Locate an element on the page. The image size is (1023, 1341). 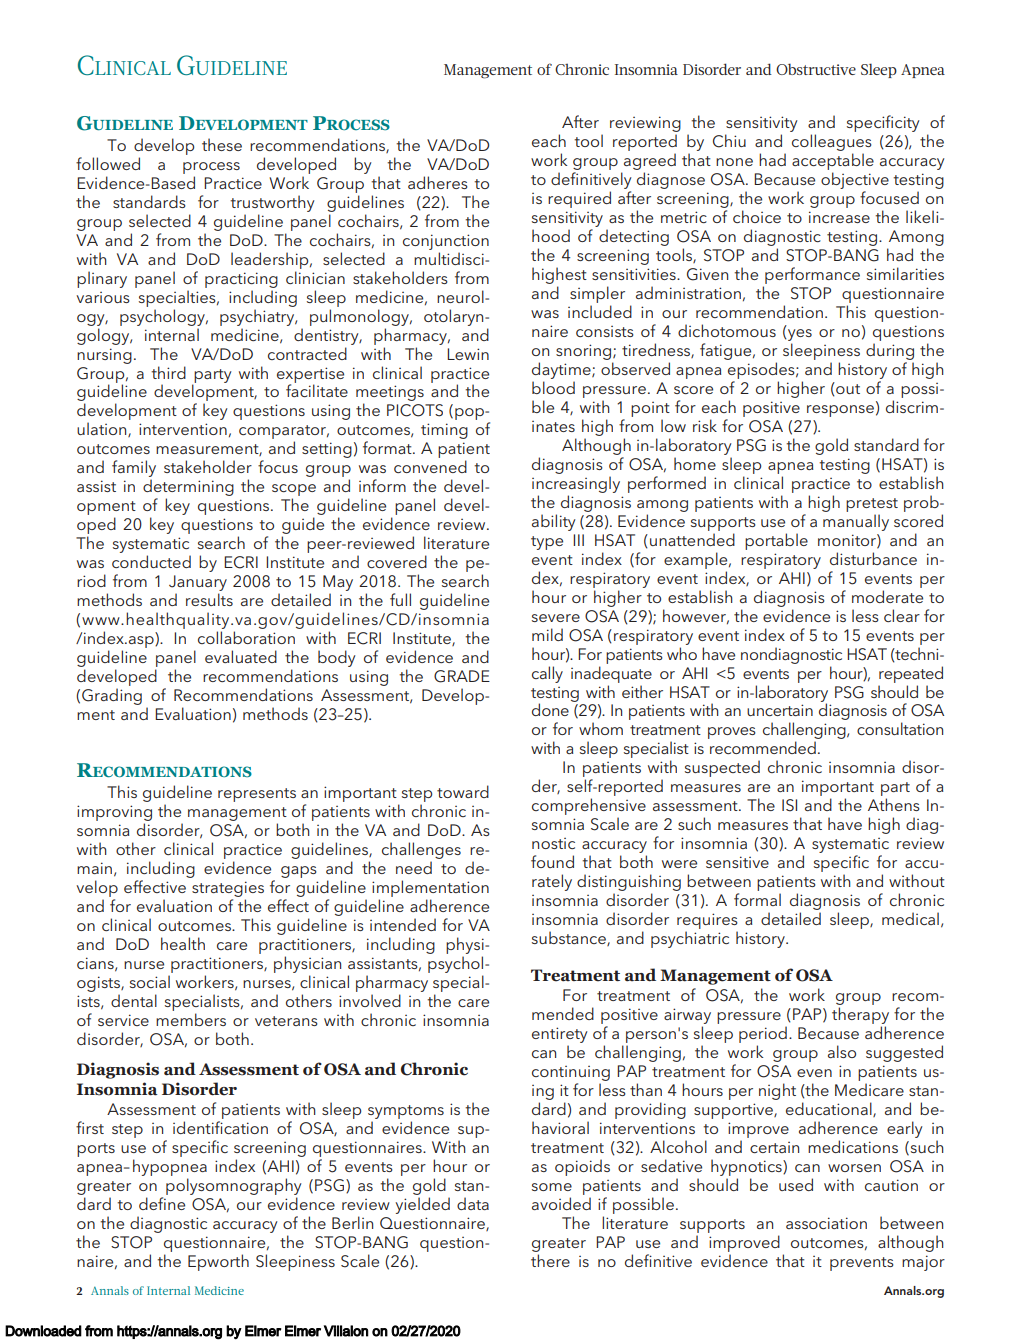
also is located at coordinates (842, 1051).
